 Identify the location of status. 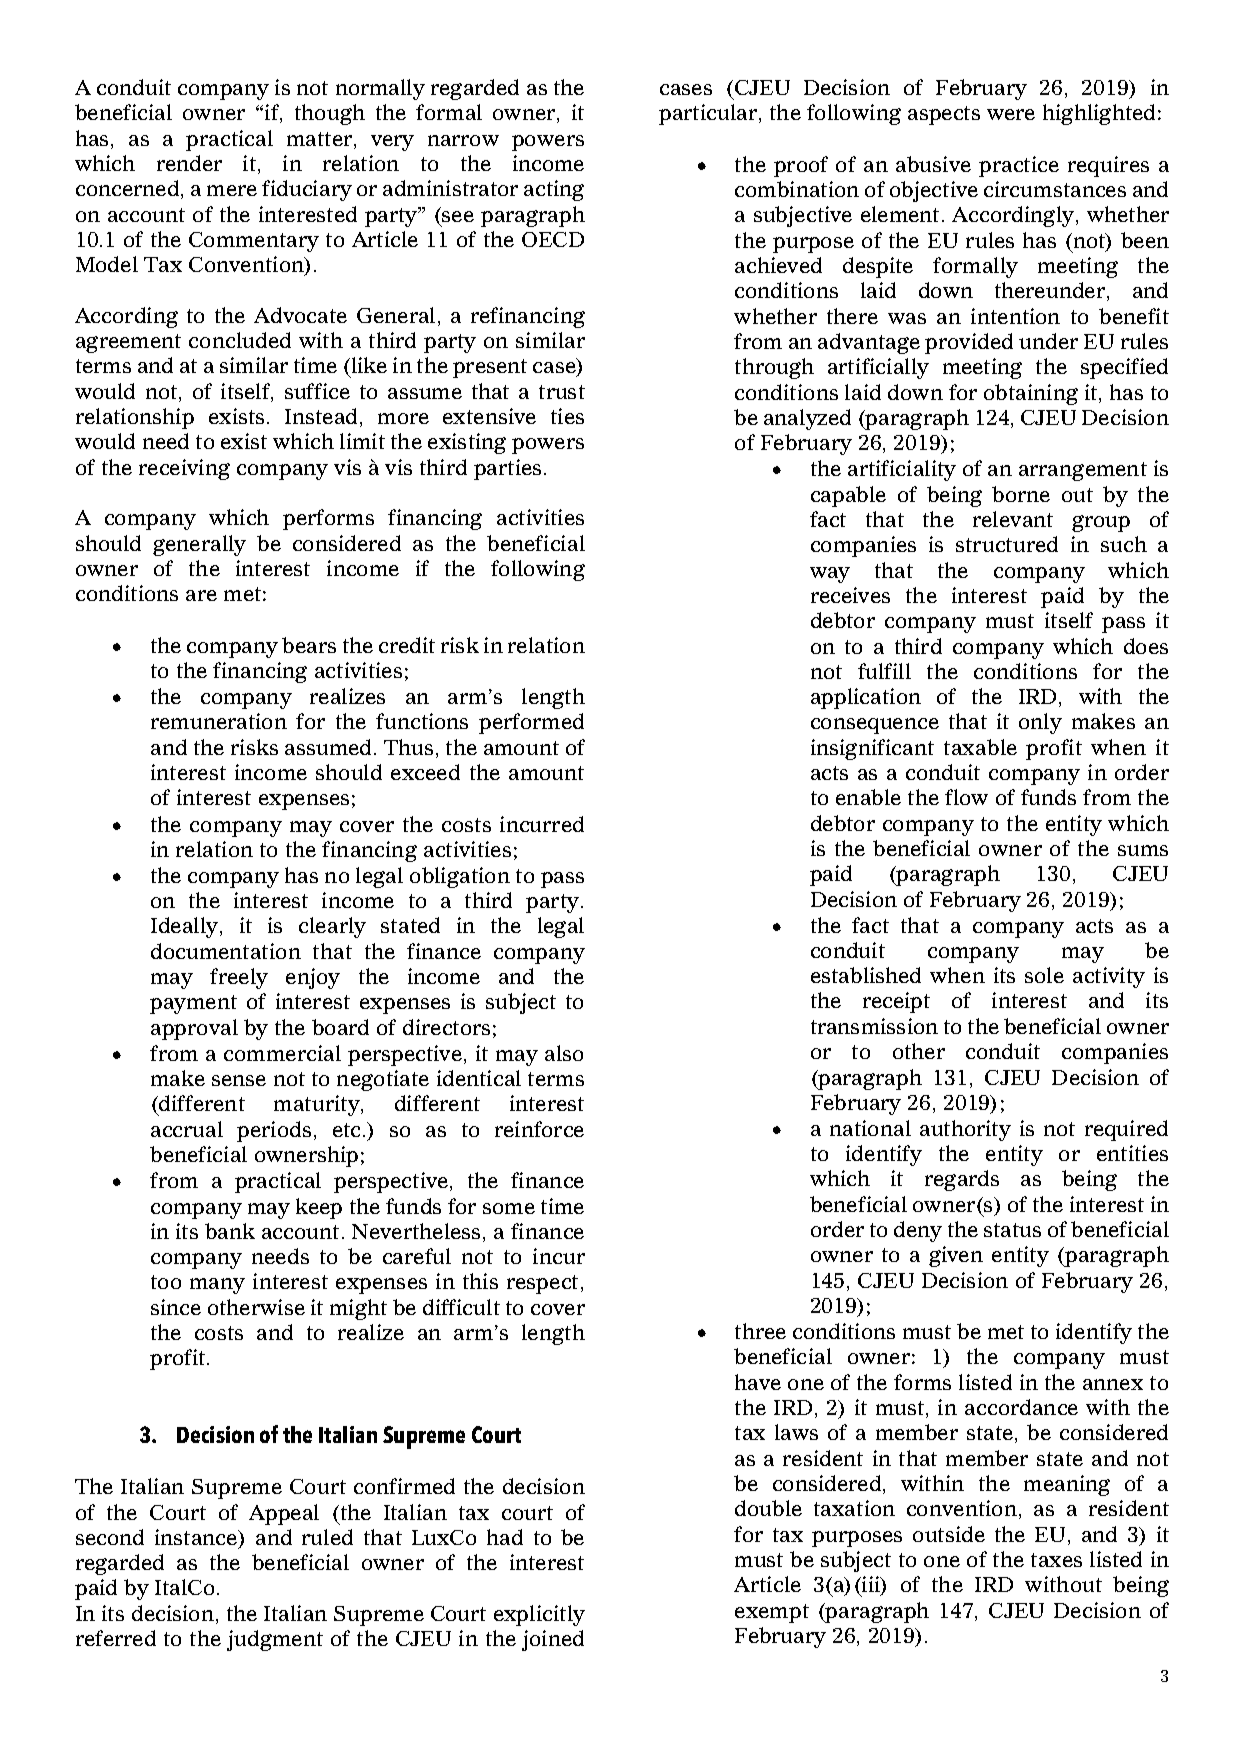
(1012, 1230).
